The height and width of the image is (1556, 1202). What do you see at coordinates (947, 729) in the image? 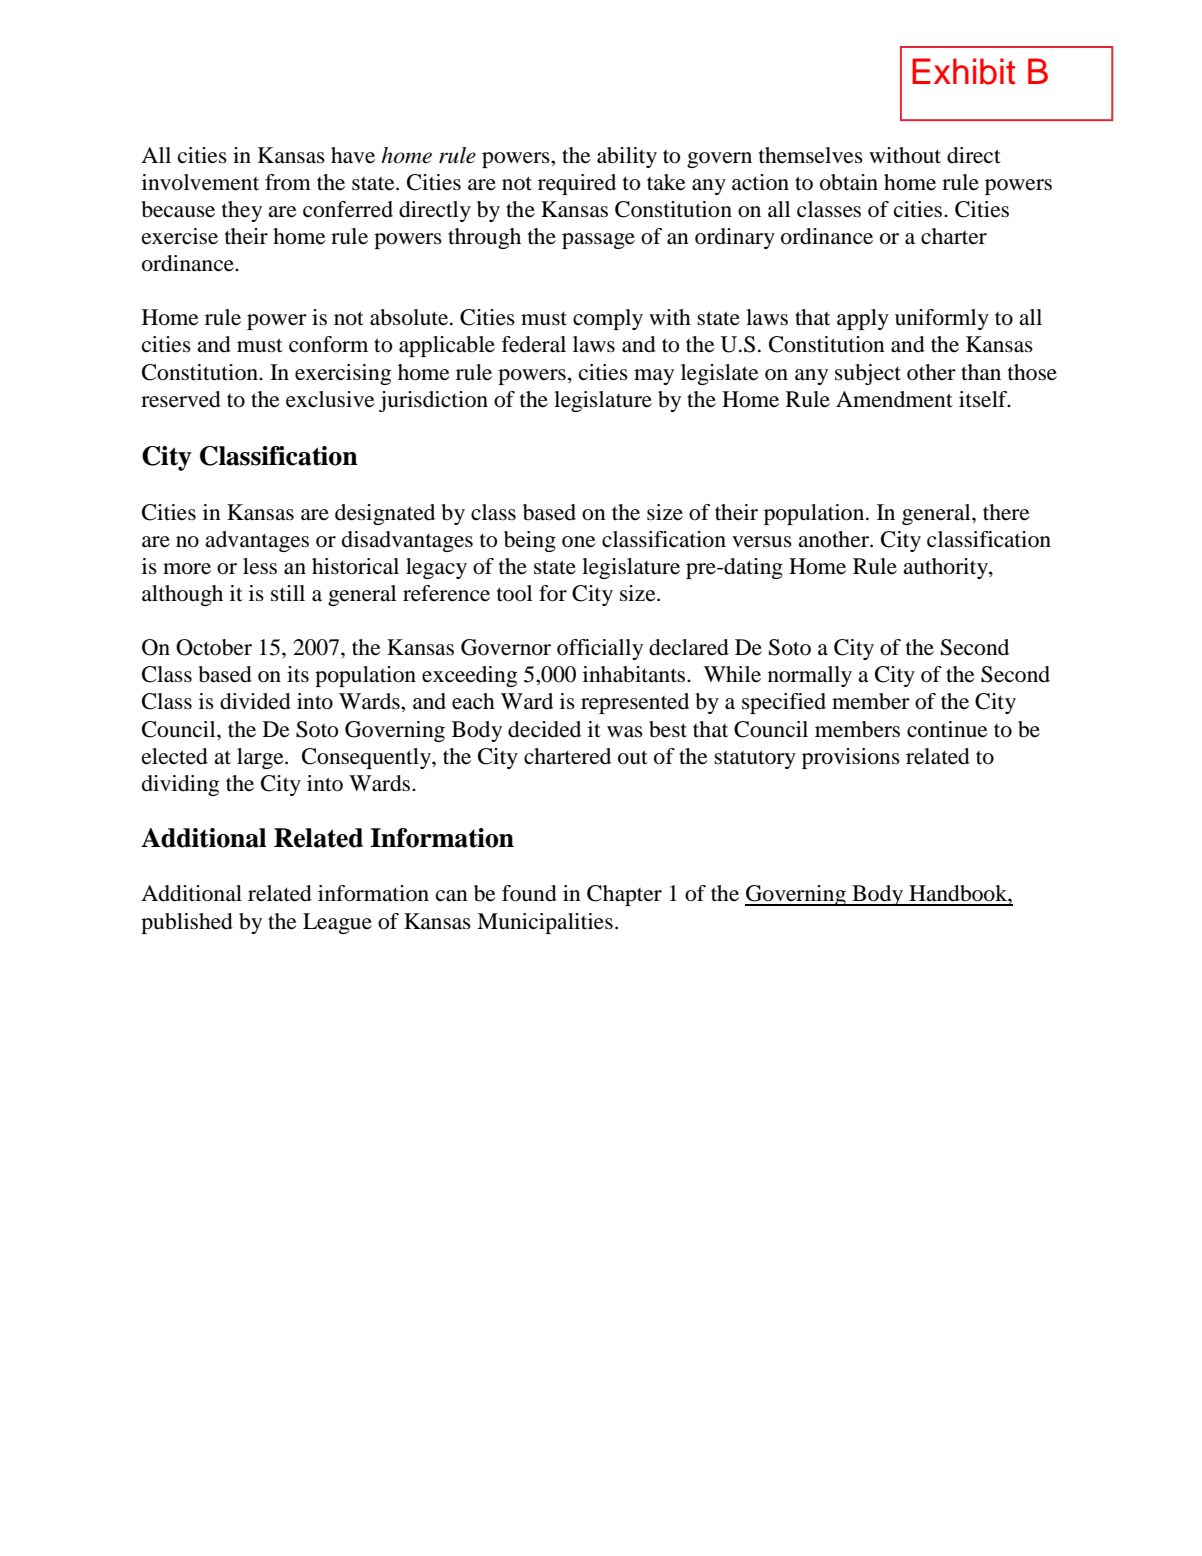
I see `continue` at bounding box center [947, 729].
